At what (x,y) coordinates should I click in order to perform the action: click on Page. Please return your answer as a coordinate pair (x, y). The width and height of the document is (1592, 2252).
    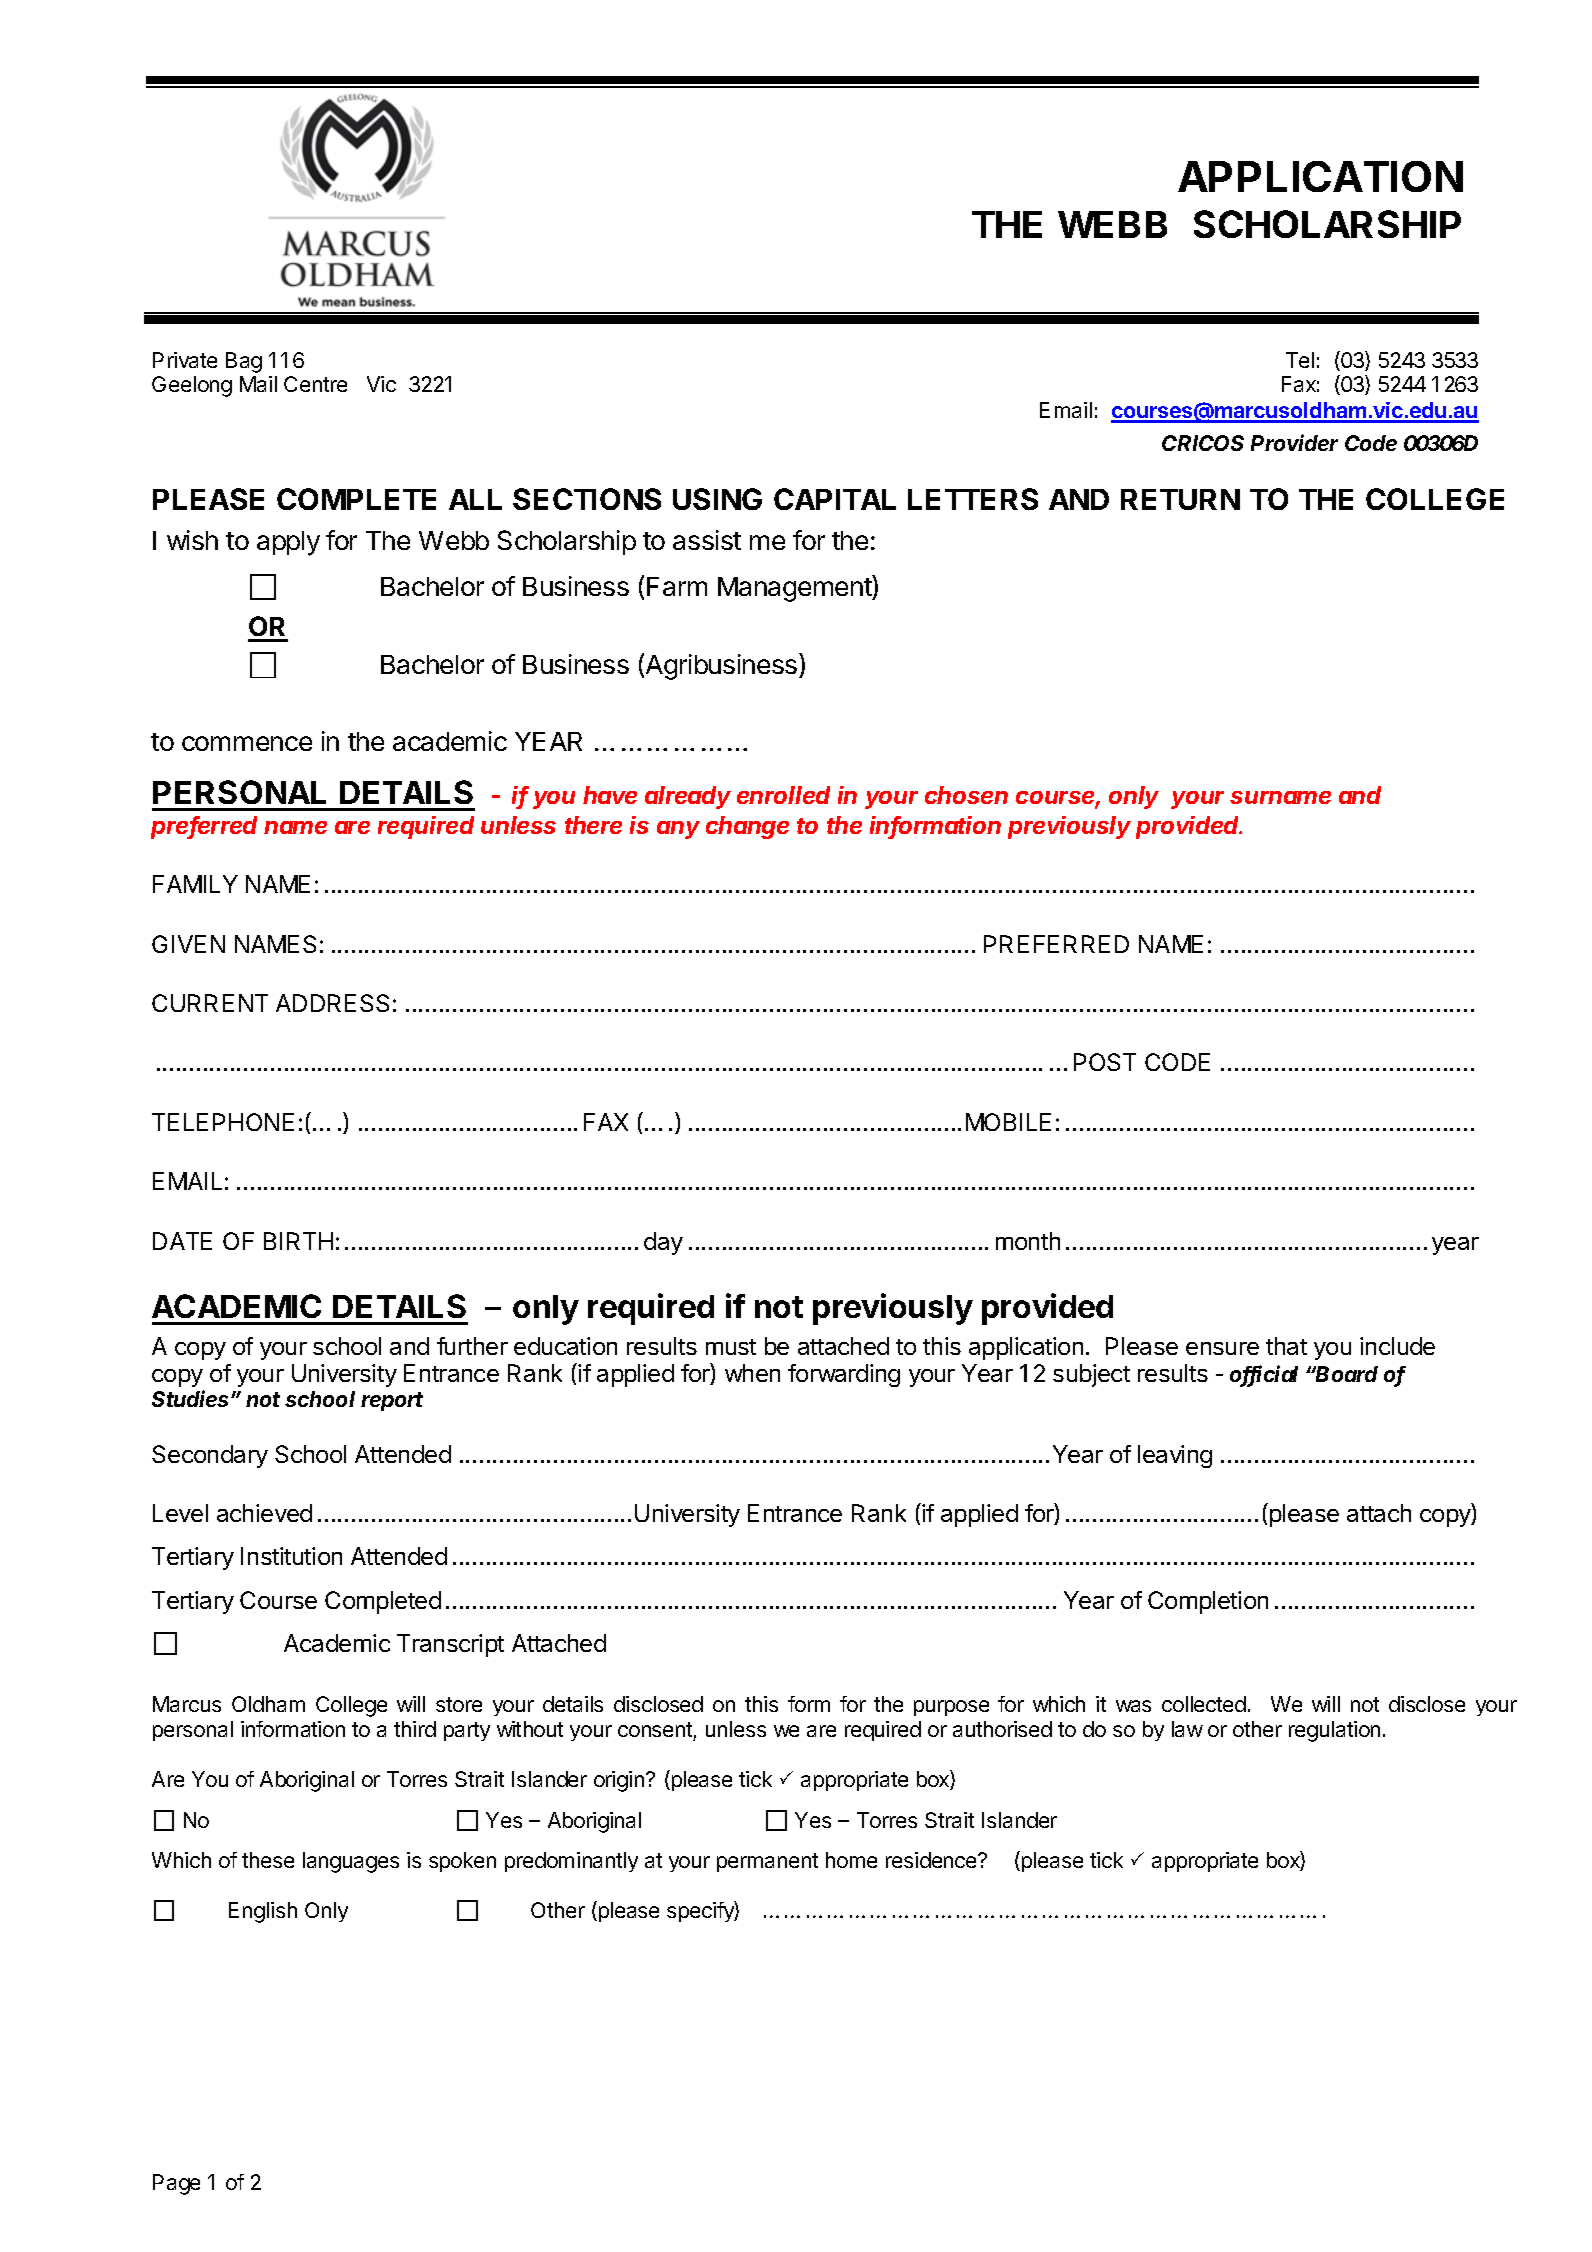
    Looking at the image, I should click on (176, 2184).
